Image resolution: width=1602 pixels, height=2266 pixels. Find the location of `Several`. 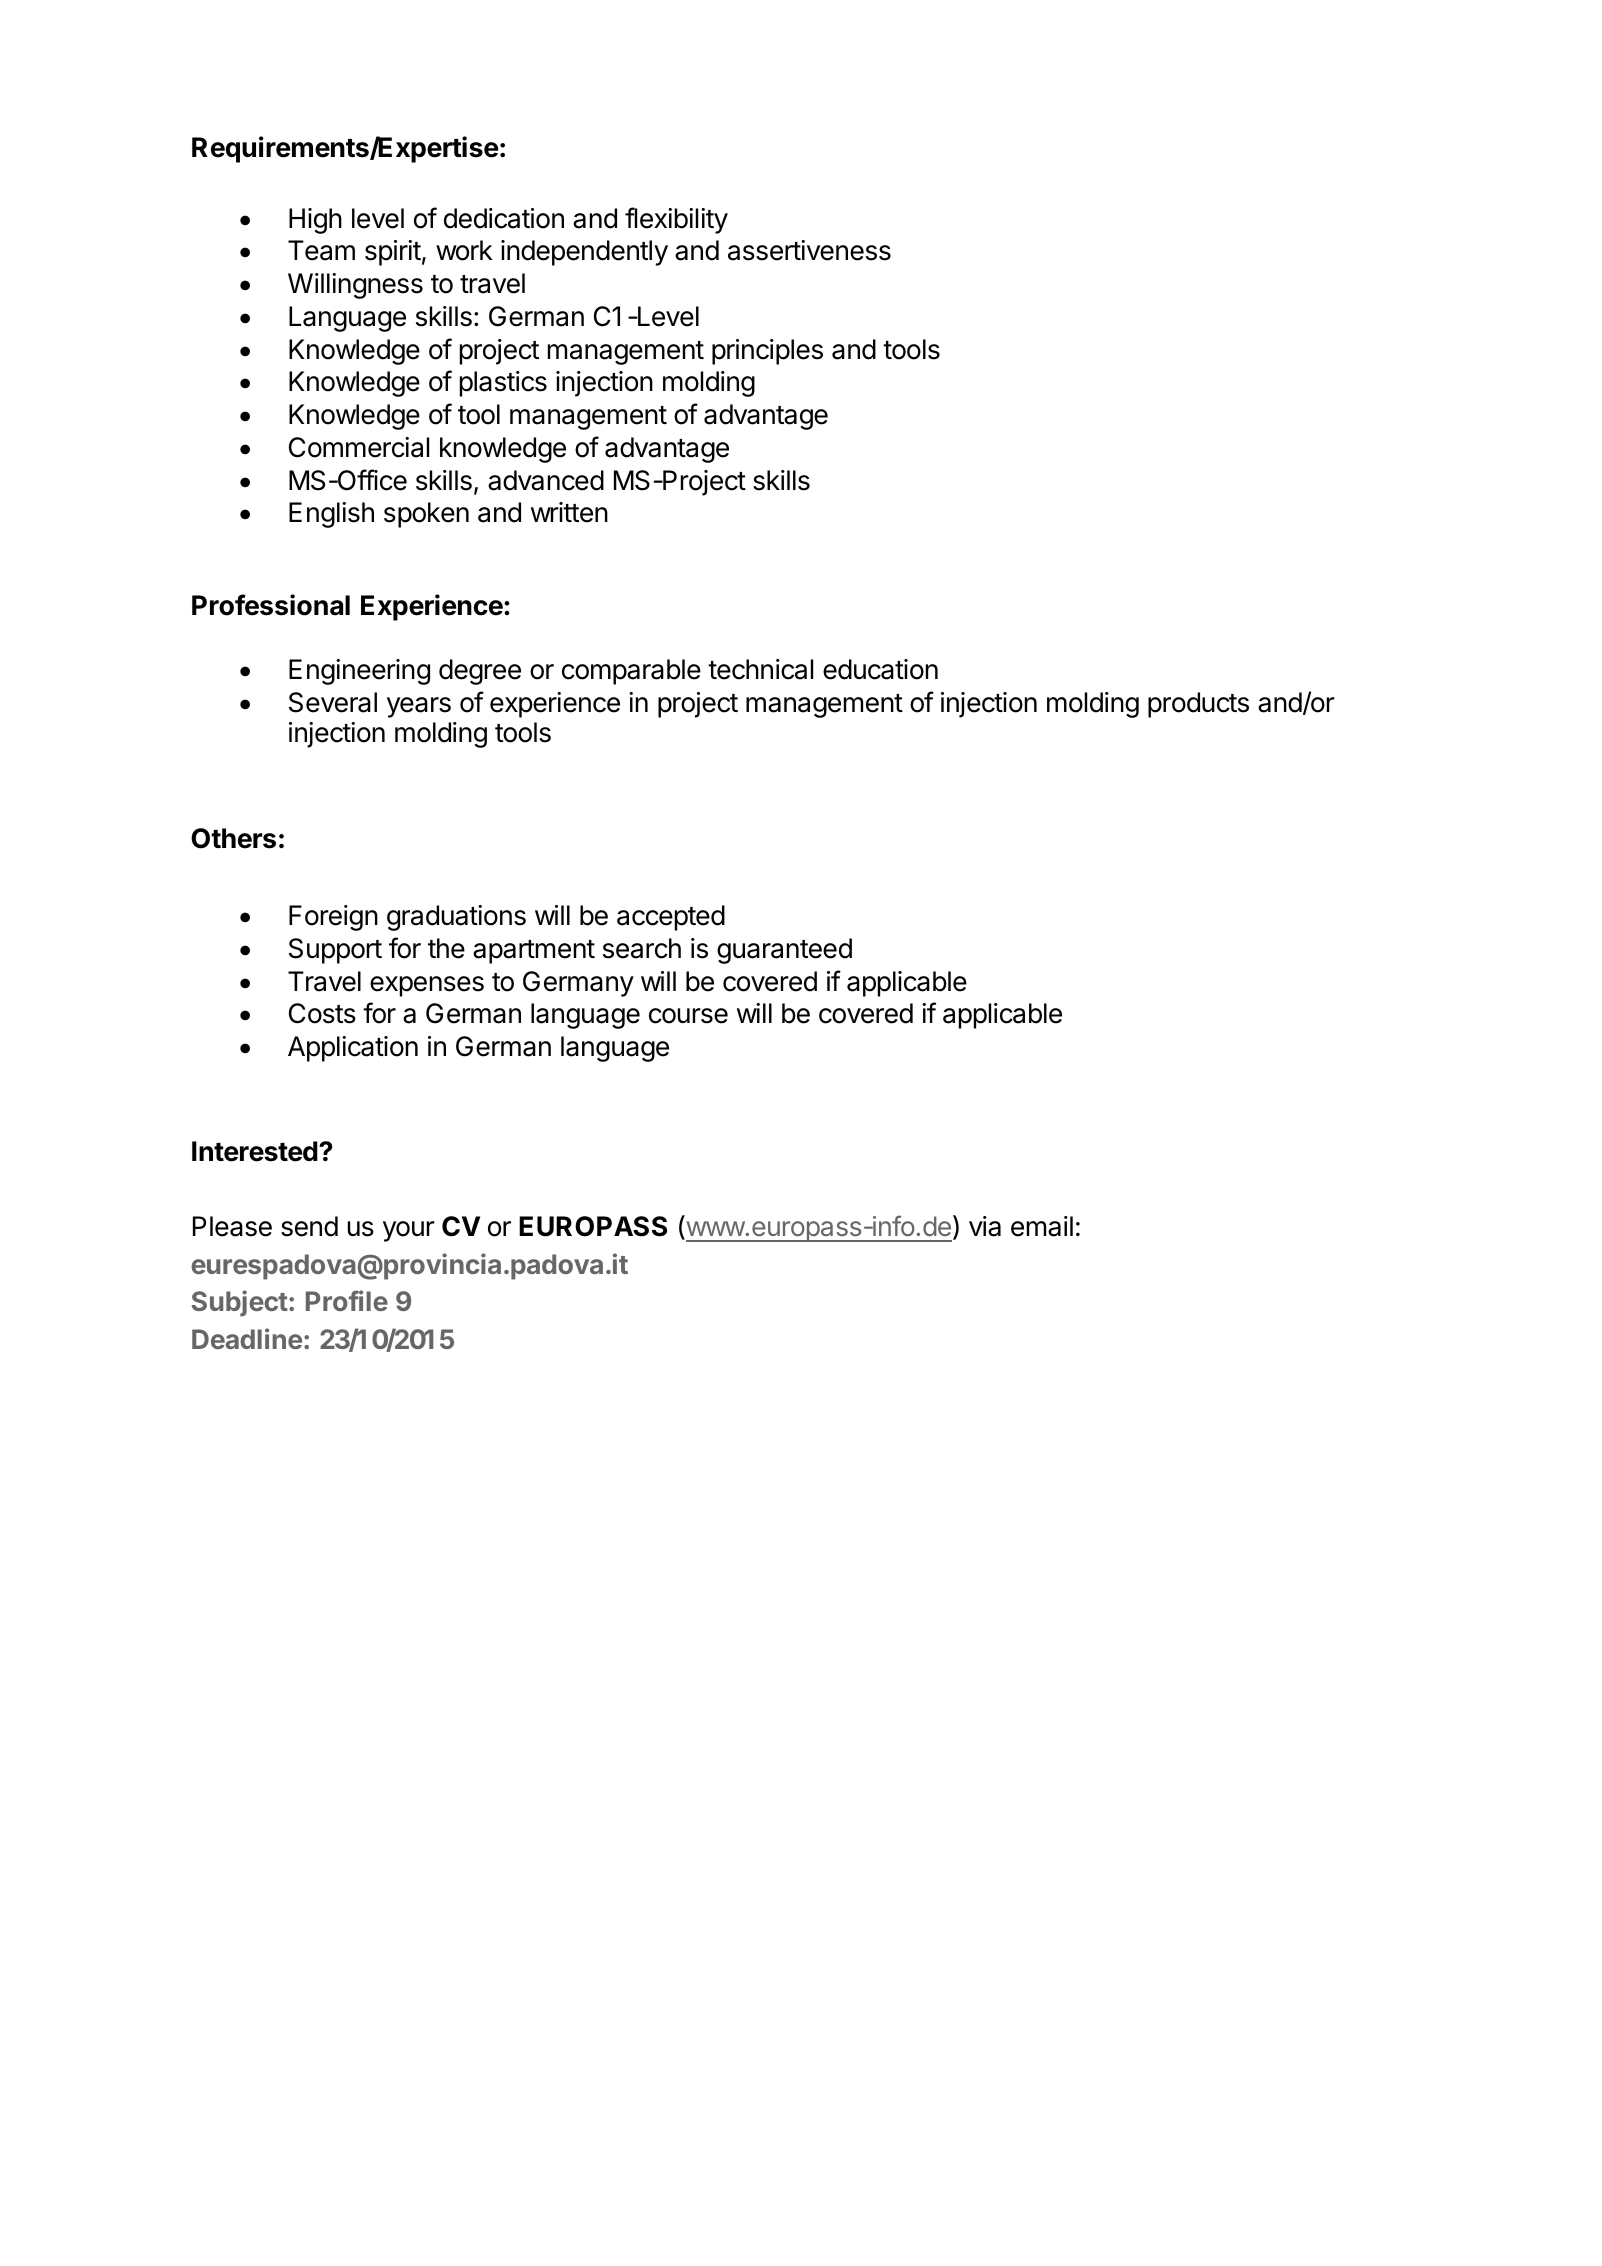

Several is located at coordinates (333, 702).
